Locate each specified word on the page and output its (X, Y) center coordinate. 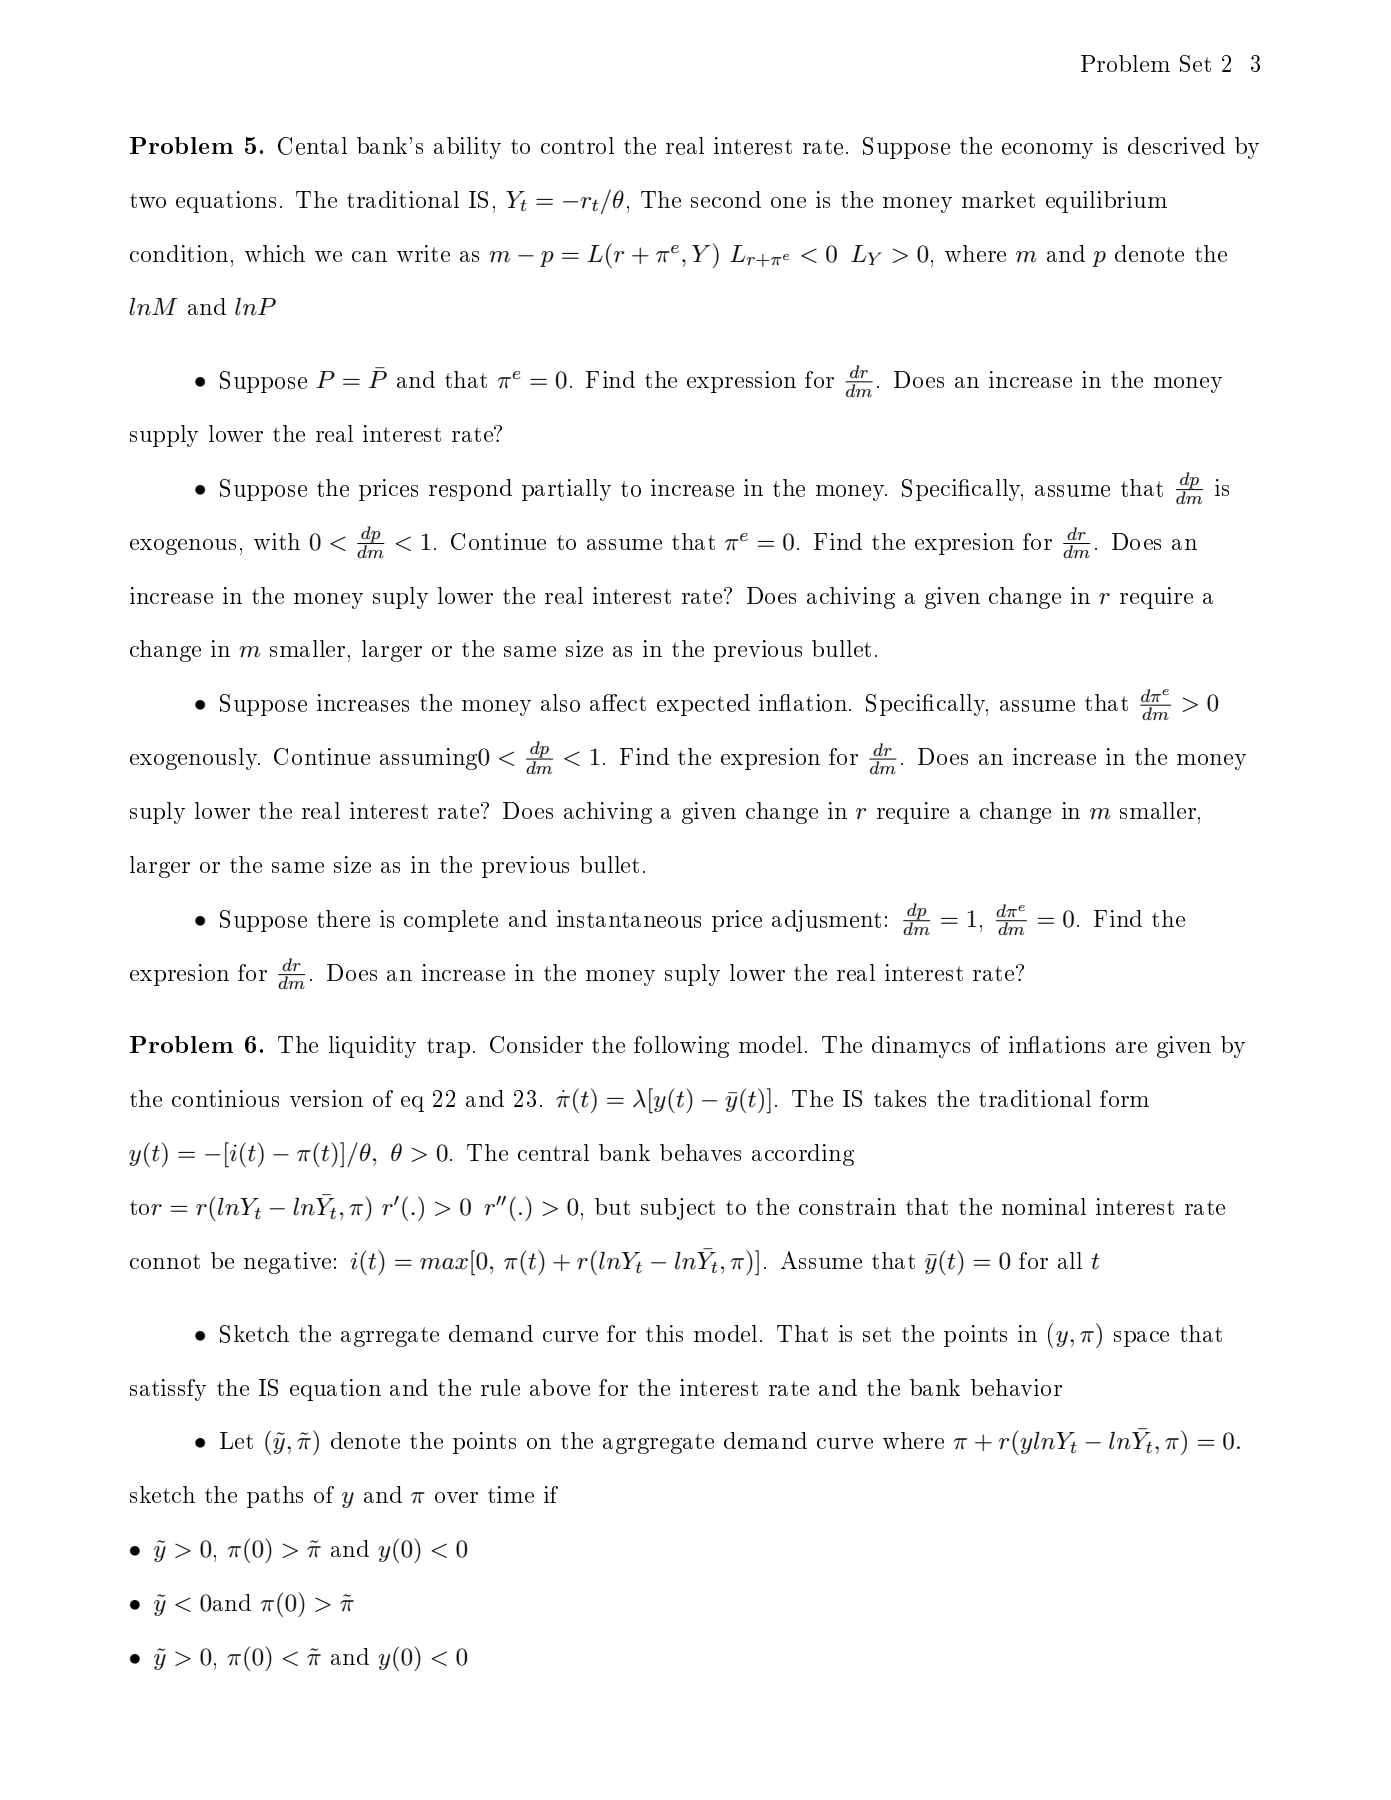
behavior (1016, 1387)
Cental (312, 146)
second (726, 199)
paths (275, 1497)
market (998, 199)
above (560, 1387)
